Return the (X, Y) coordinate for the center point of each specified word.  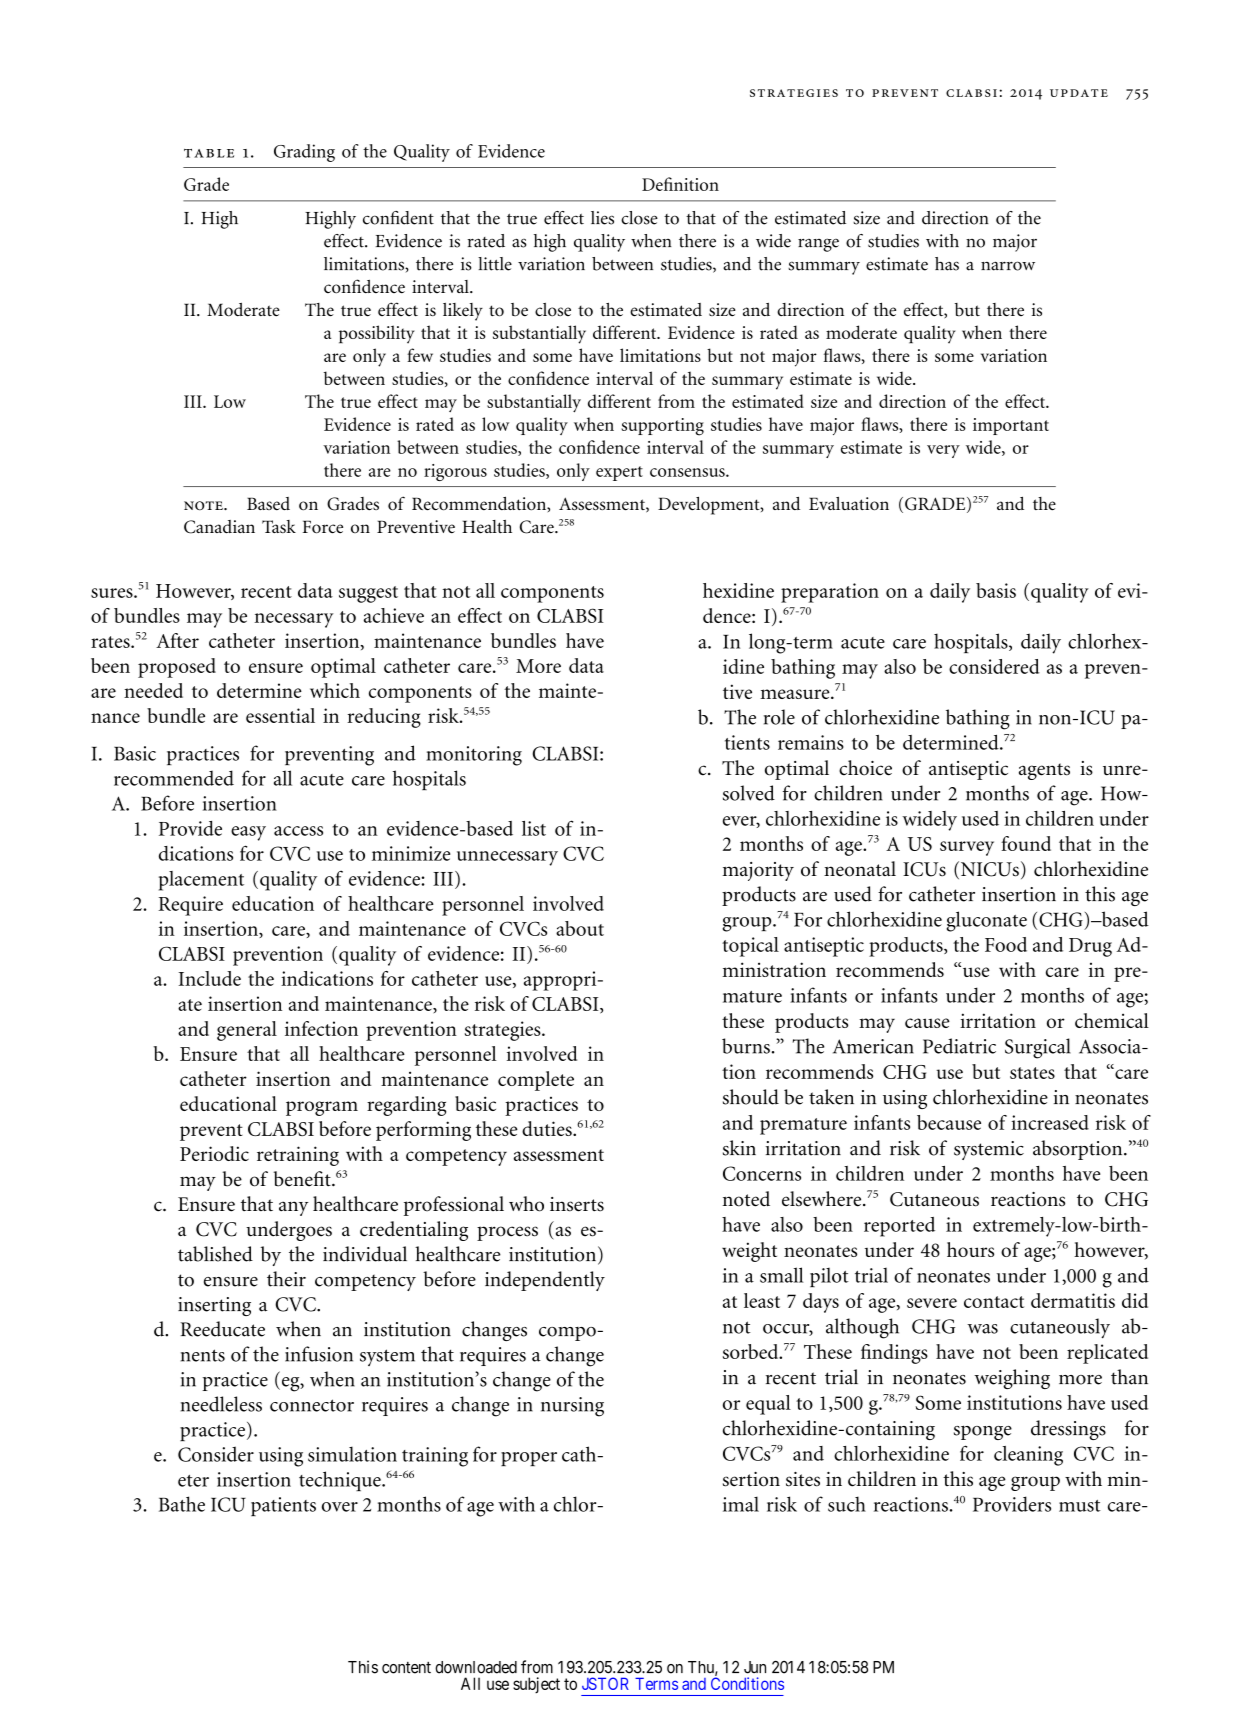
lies (602, 218)
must (1080, 1506)
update (1079, 93)
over (340, 1507)
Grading (304, 153)
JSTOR (605, 1683)
